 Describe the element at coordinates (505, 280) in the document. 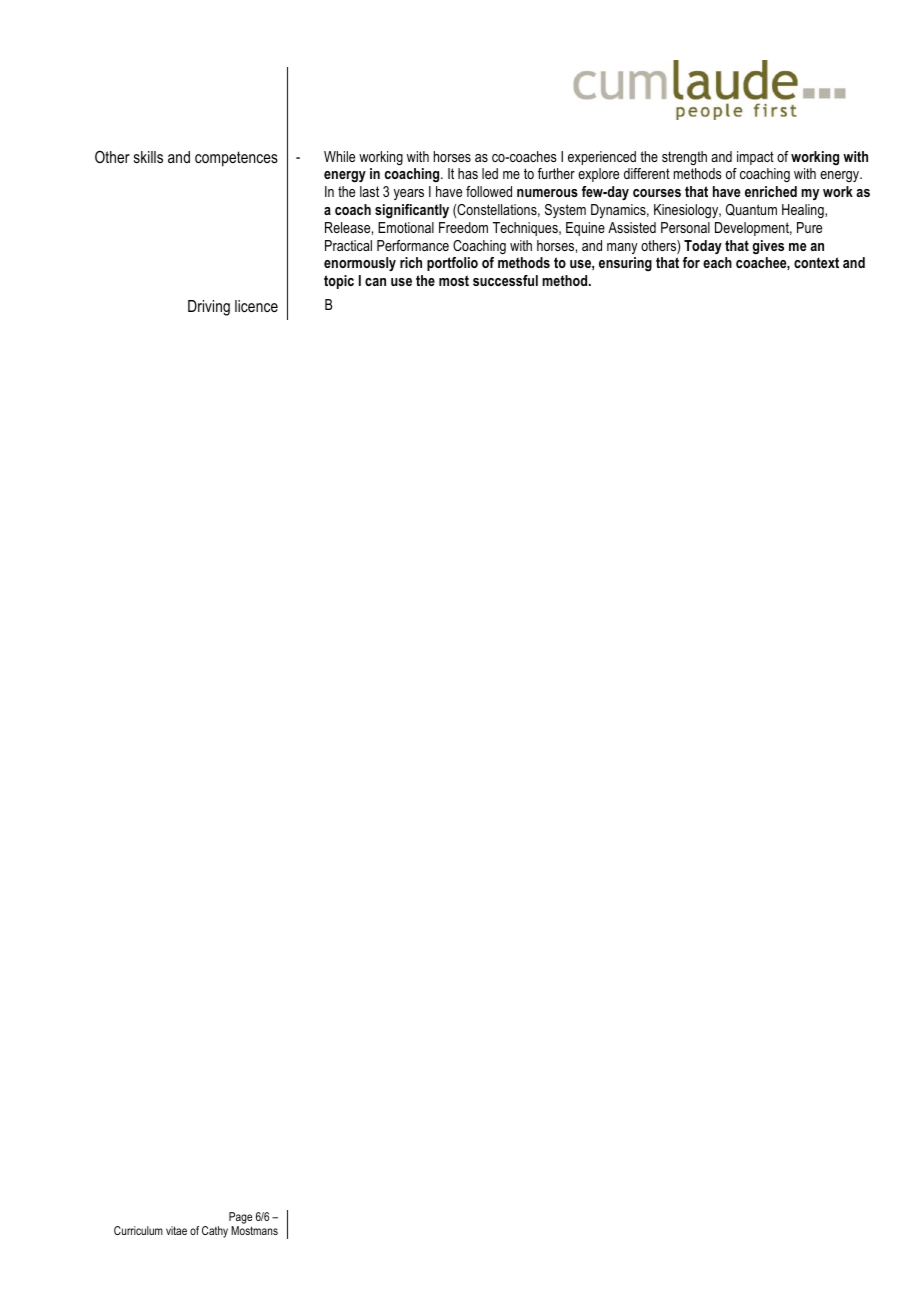

I see `successful` at that location.
